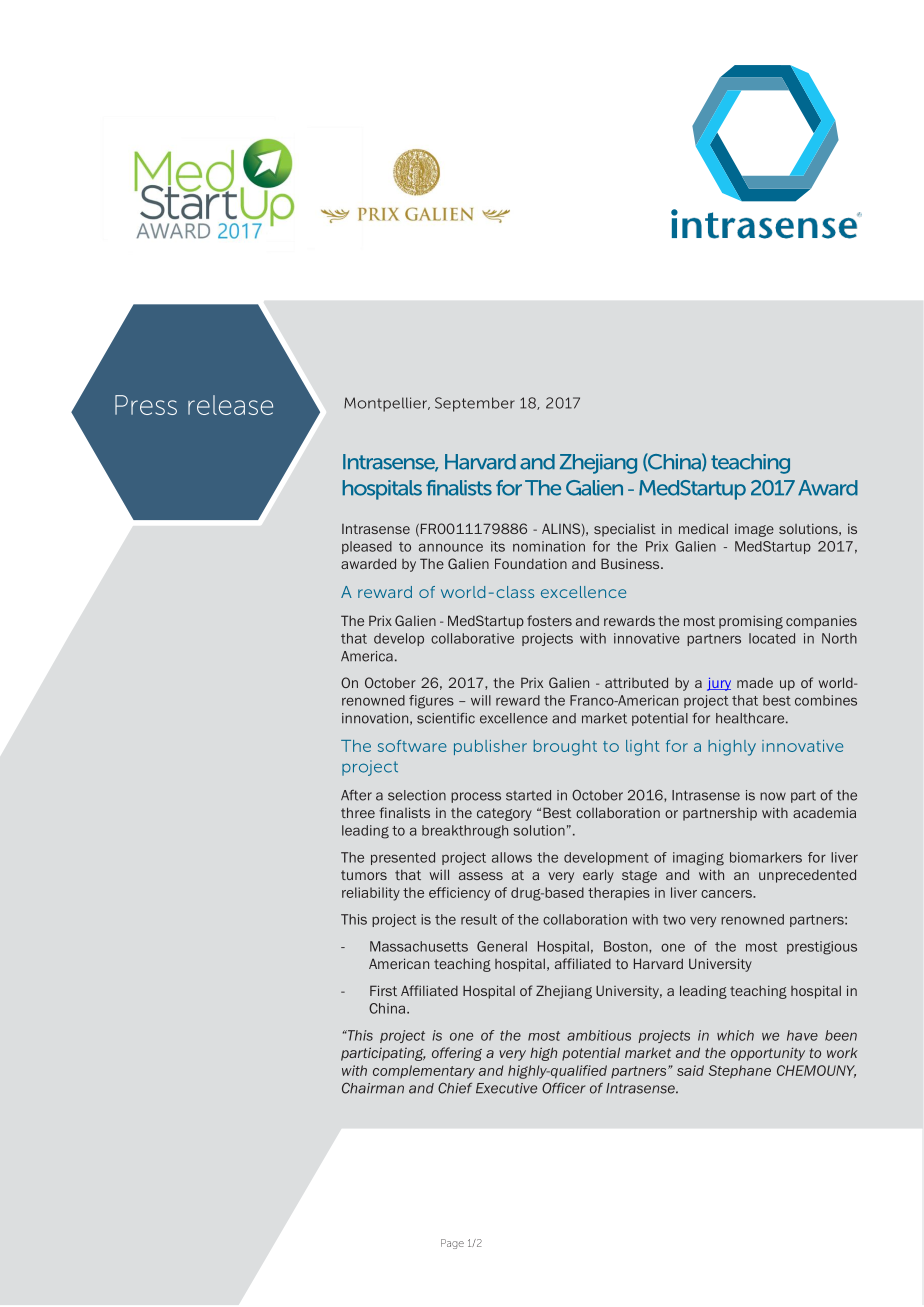 The height and width of the screenshot is (1307, 924). What do you see at coordinates (768, 1054) in the screenshot?
I see `opportunity` at bounding box center [768, 1054].
